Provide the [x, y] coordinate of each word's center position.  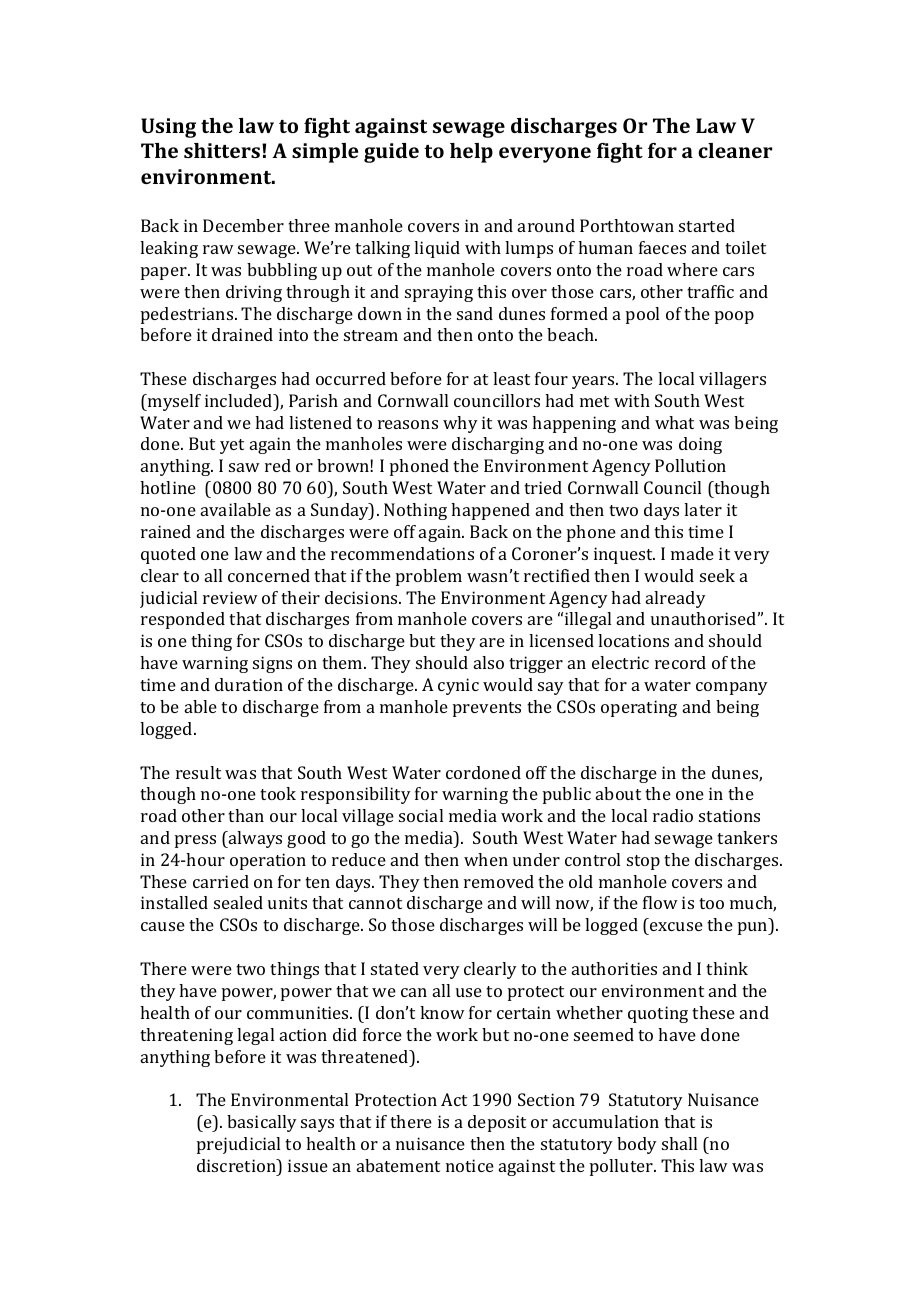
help [471, 153]
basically [262, 1123]
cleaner [735, 150]
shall [679, 1143]
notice [470, 1165]
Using [168, 128]
